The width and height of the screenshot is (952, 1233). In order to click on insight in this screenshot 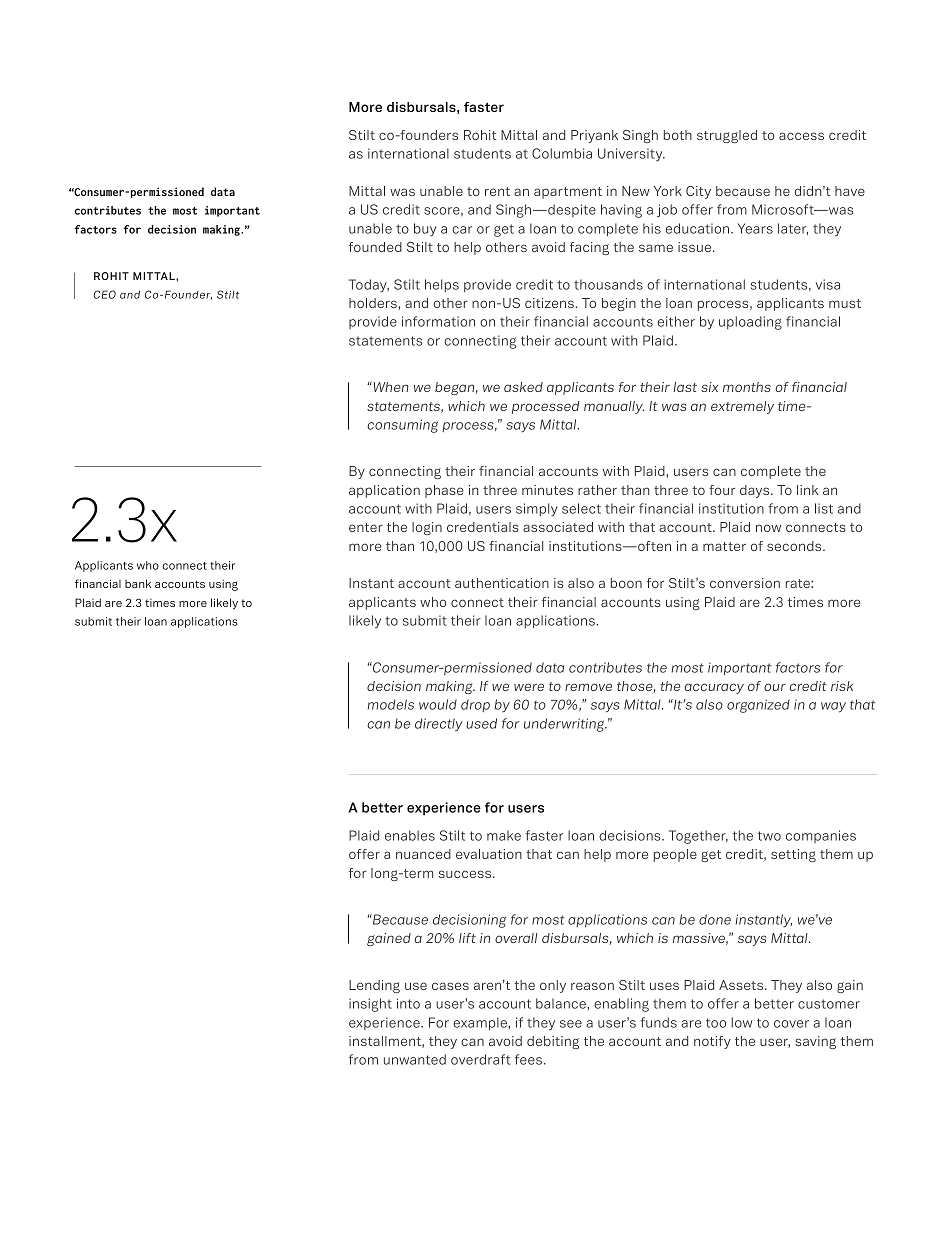, I will do `click(370, 1005)`.
